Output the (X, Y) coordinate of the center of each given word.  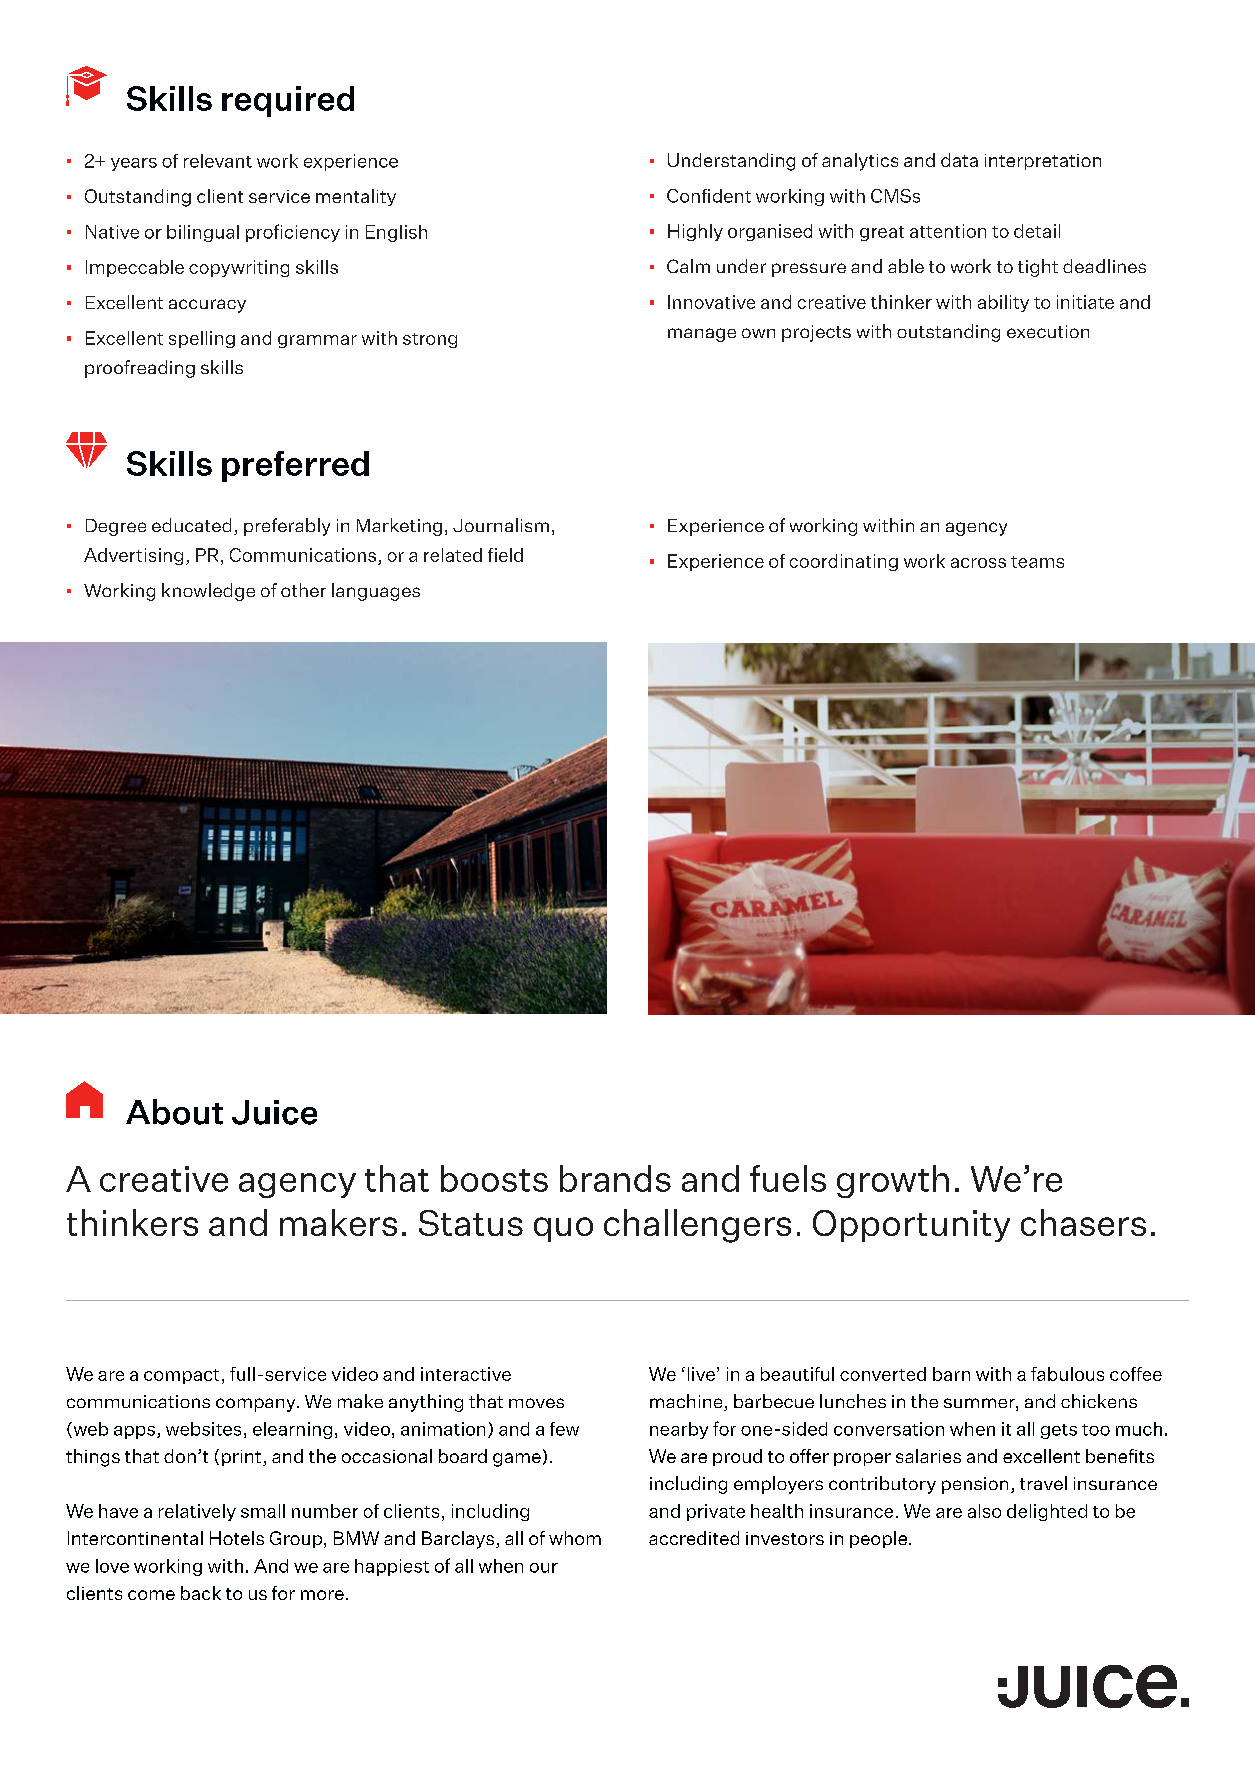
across (978, 563)
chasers (1083, 1222)
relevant (218, 161)
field (505, 555)
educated (191, 525)
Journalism (501, 525)
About (174, 1112)
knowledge (208, 592)
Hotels (237, 1538)
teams (1037, 562)
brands (615, 1178)
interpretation (1043, 162)
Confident (709, 196)
